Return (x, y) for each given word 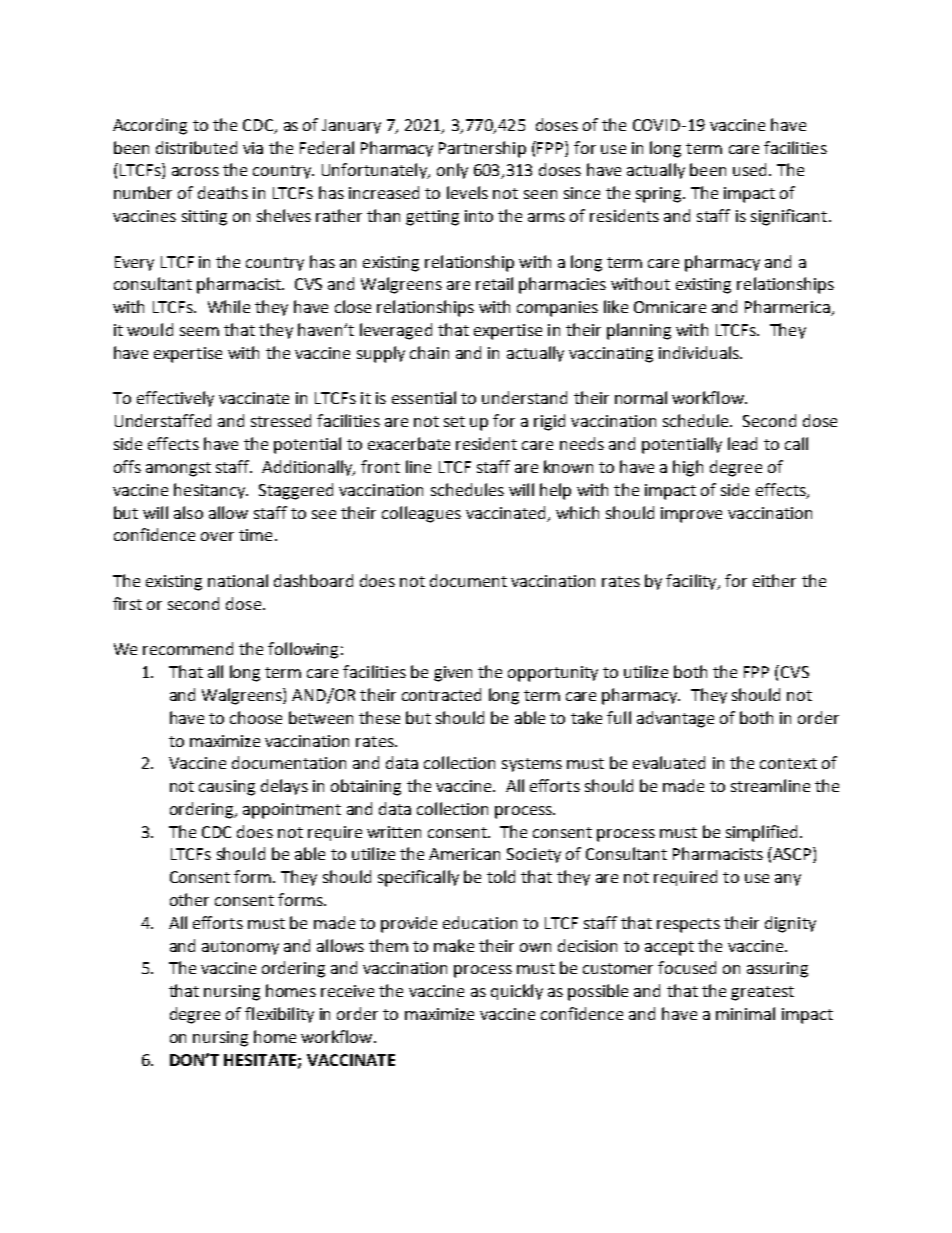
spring (660, 195)
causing (227, 788)
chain (429, 352)
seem (199, 331)
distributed (196, 147)
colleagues (421, 514)
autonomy (240, 948)
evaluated (669, 762)
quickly (517, 992)
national (238, 580)
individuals (700, 352)
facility (692, 582)
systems (532, 765)
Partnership (482, 149)
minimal (745, 1013)
